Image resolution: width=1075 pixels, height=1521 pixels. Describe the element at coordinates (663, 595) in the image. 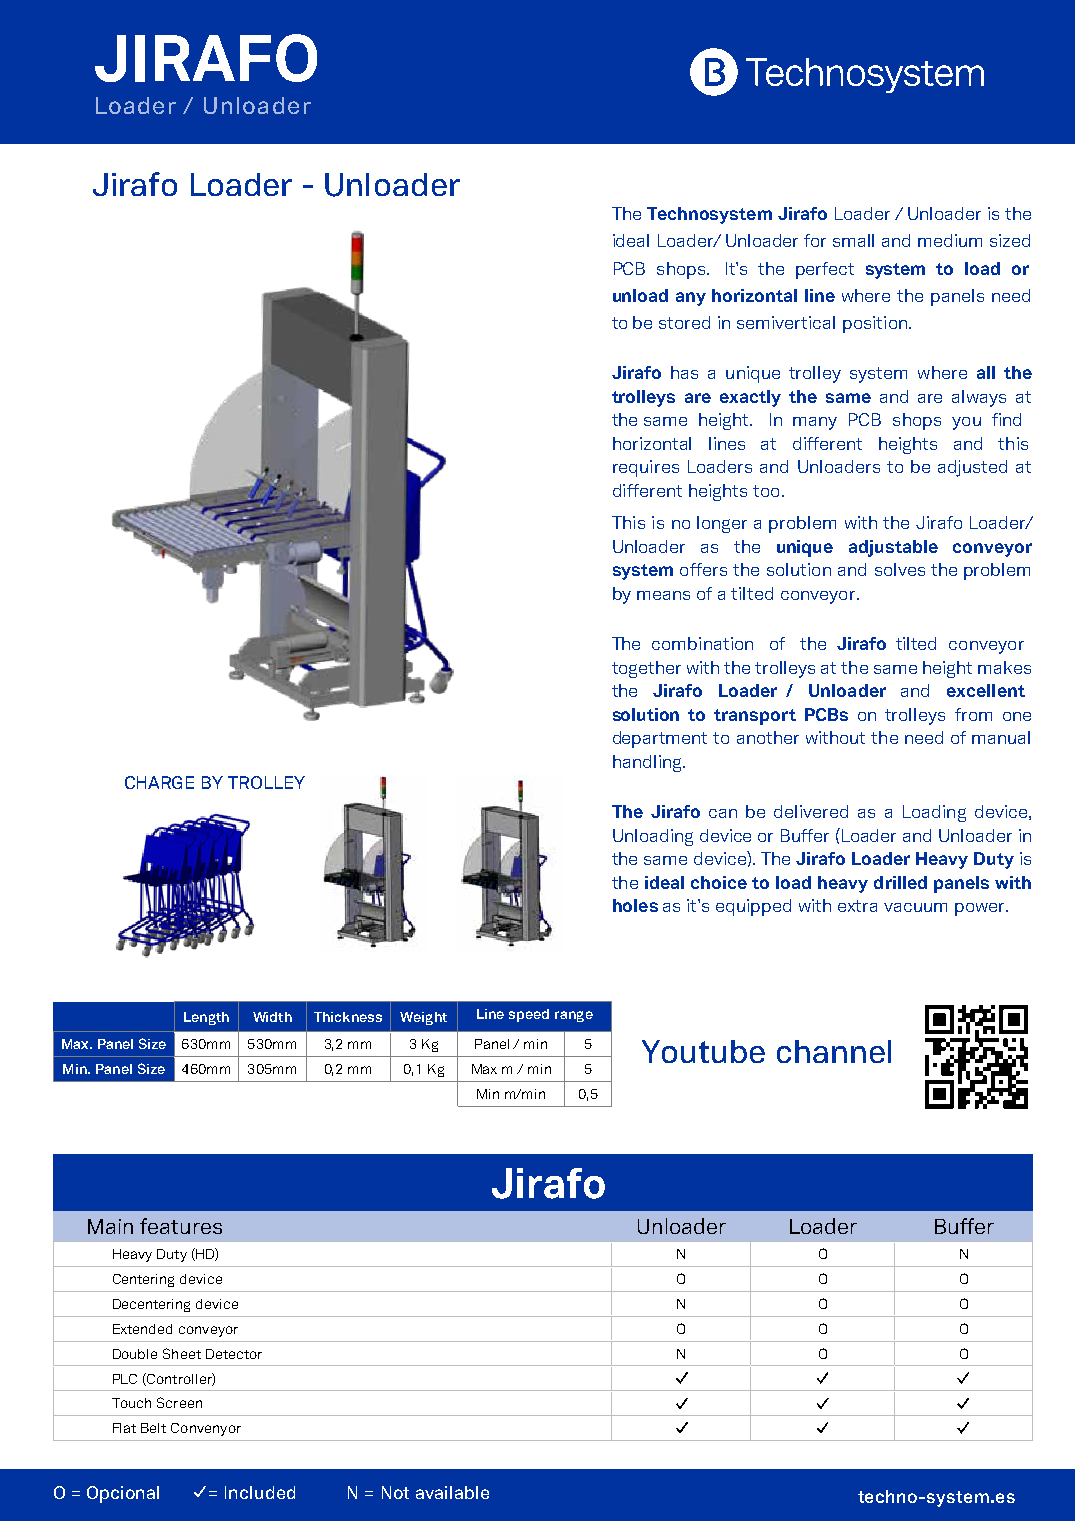

I see `means` at that location.
